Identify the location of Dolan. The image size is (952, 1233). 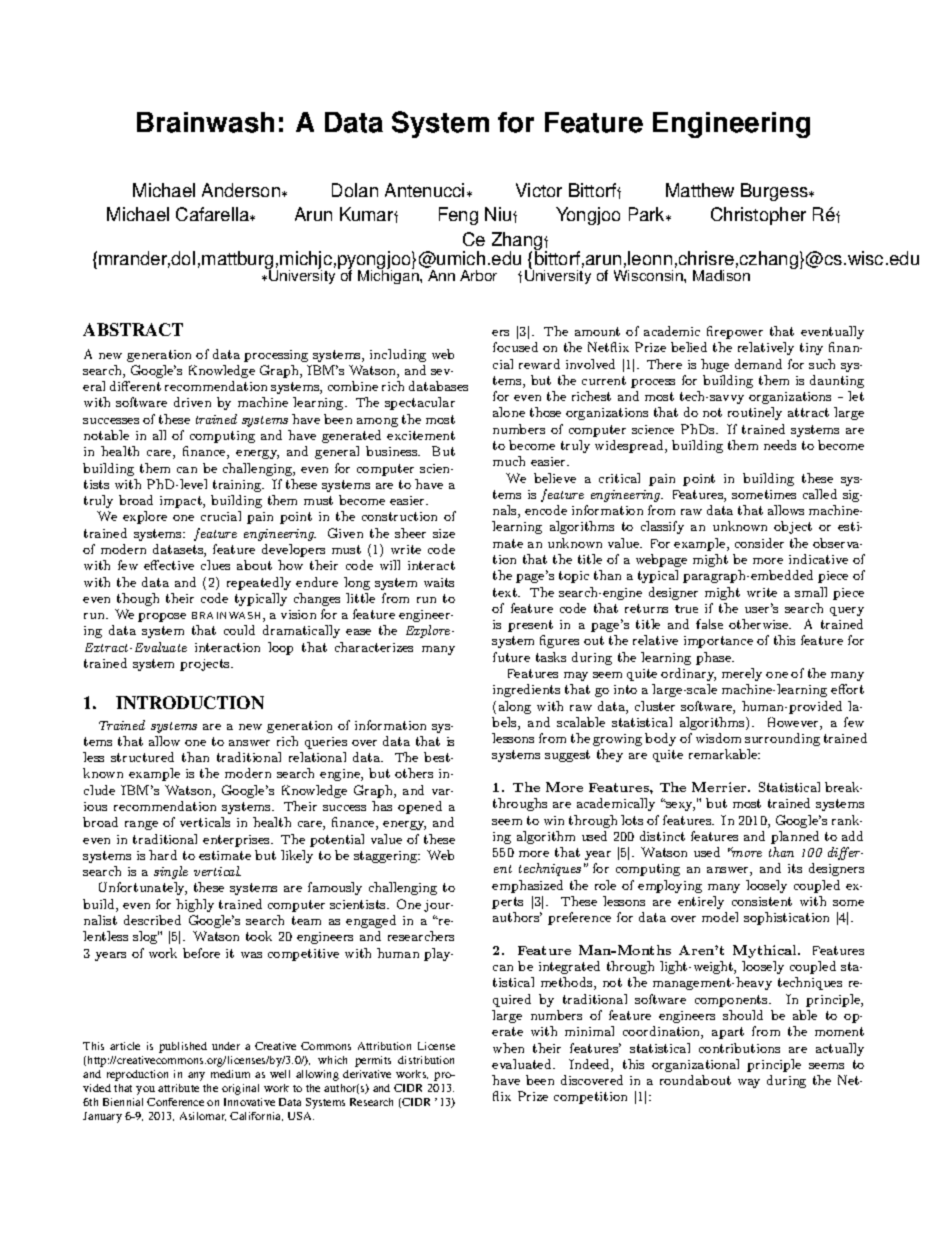
(355, 190).
